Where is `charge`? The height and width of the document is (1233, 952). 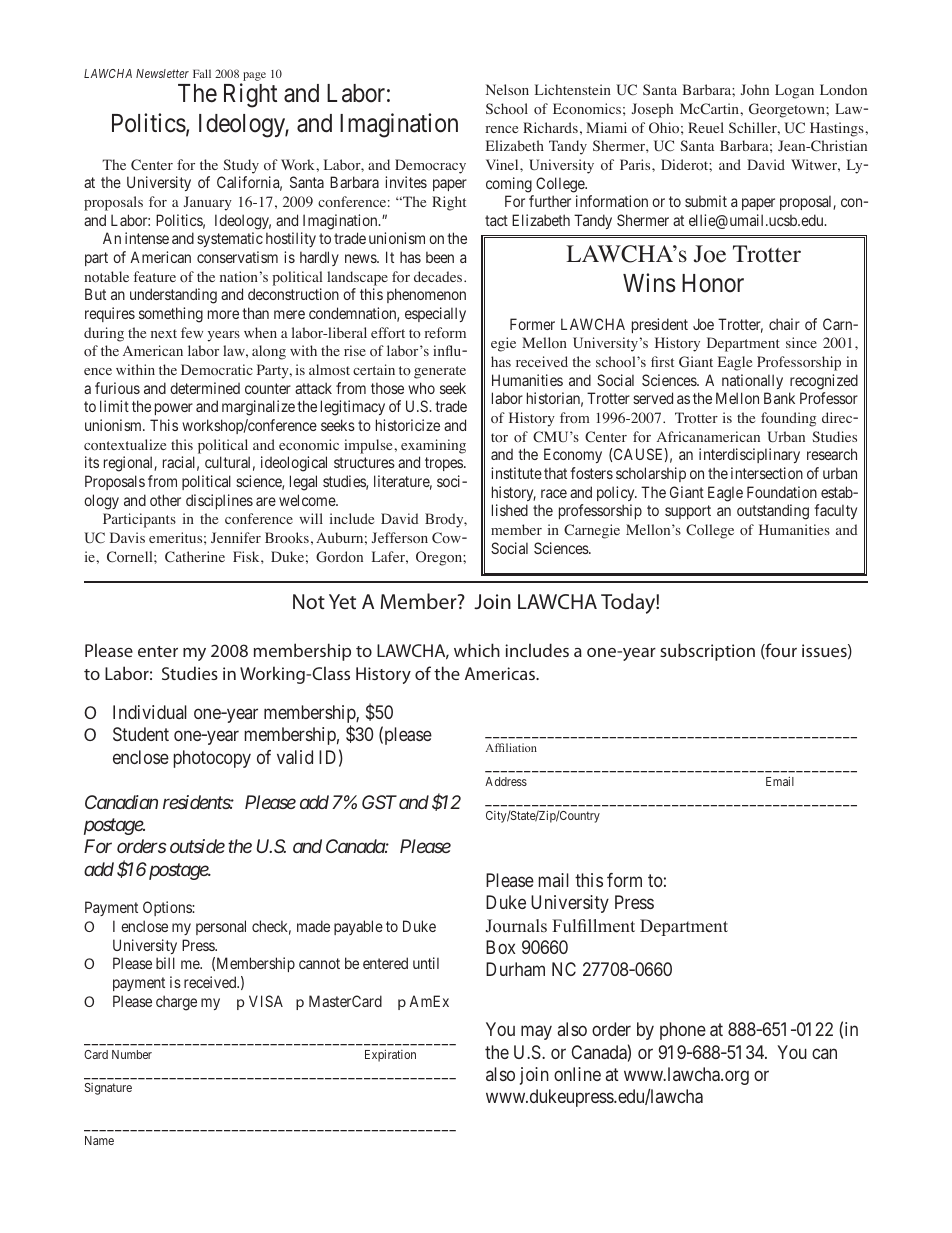 charge is located at coordinates (176, 1003).
